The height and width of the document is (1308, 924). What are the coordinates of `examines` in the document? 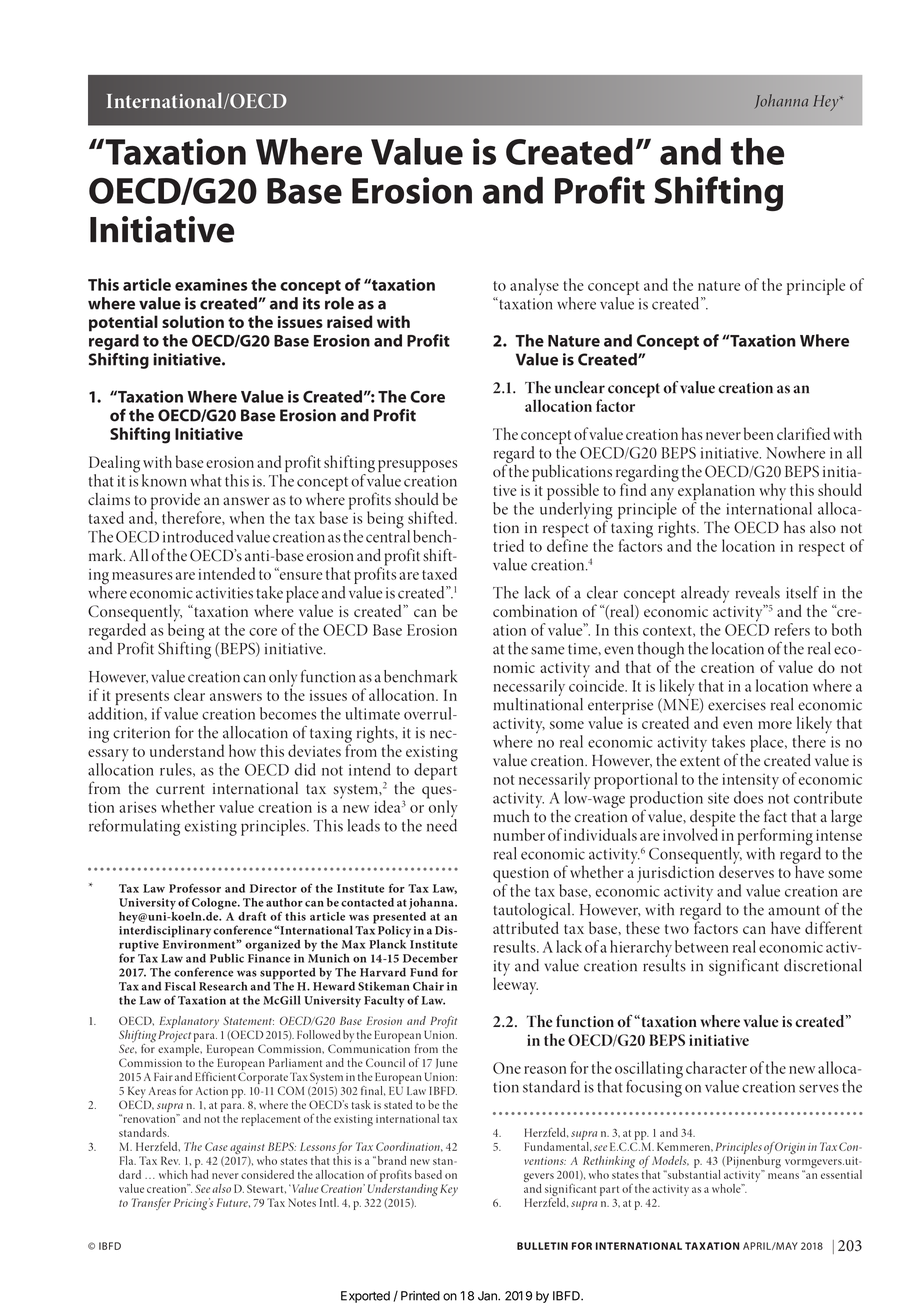 It's located at (211, 284).
